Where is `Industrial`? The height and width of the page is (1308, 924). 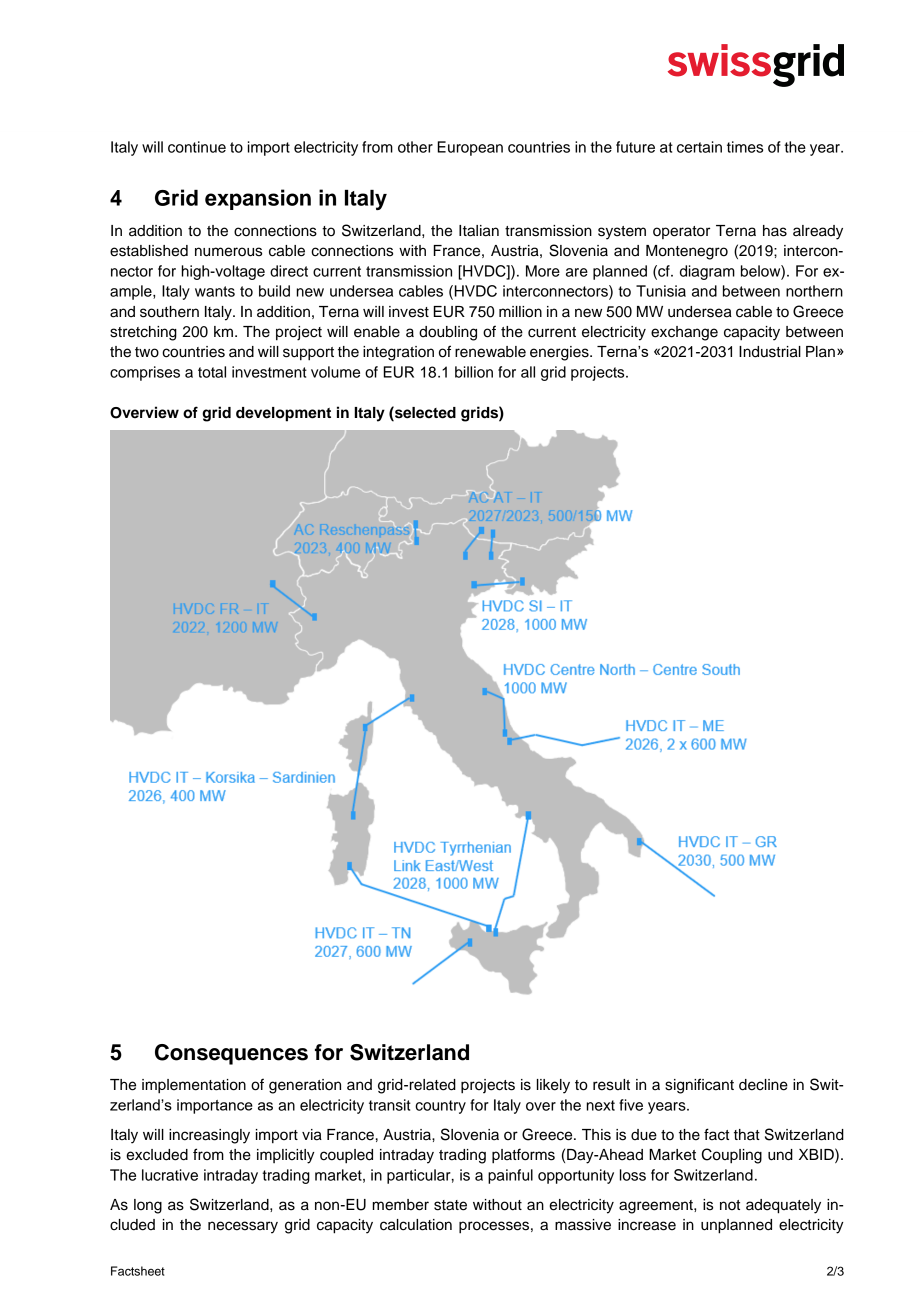
Industrial is located at coordinates (770, 352).
